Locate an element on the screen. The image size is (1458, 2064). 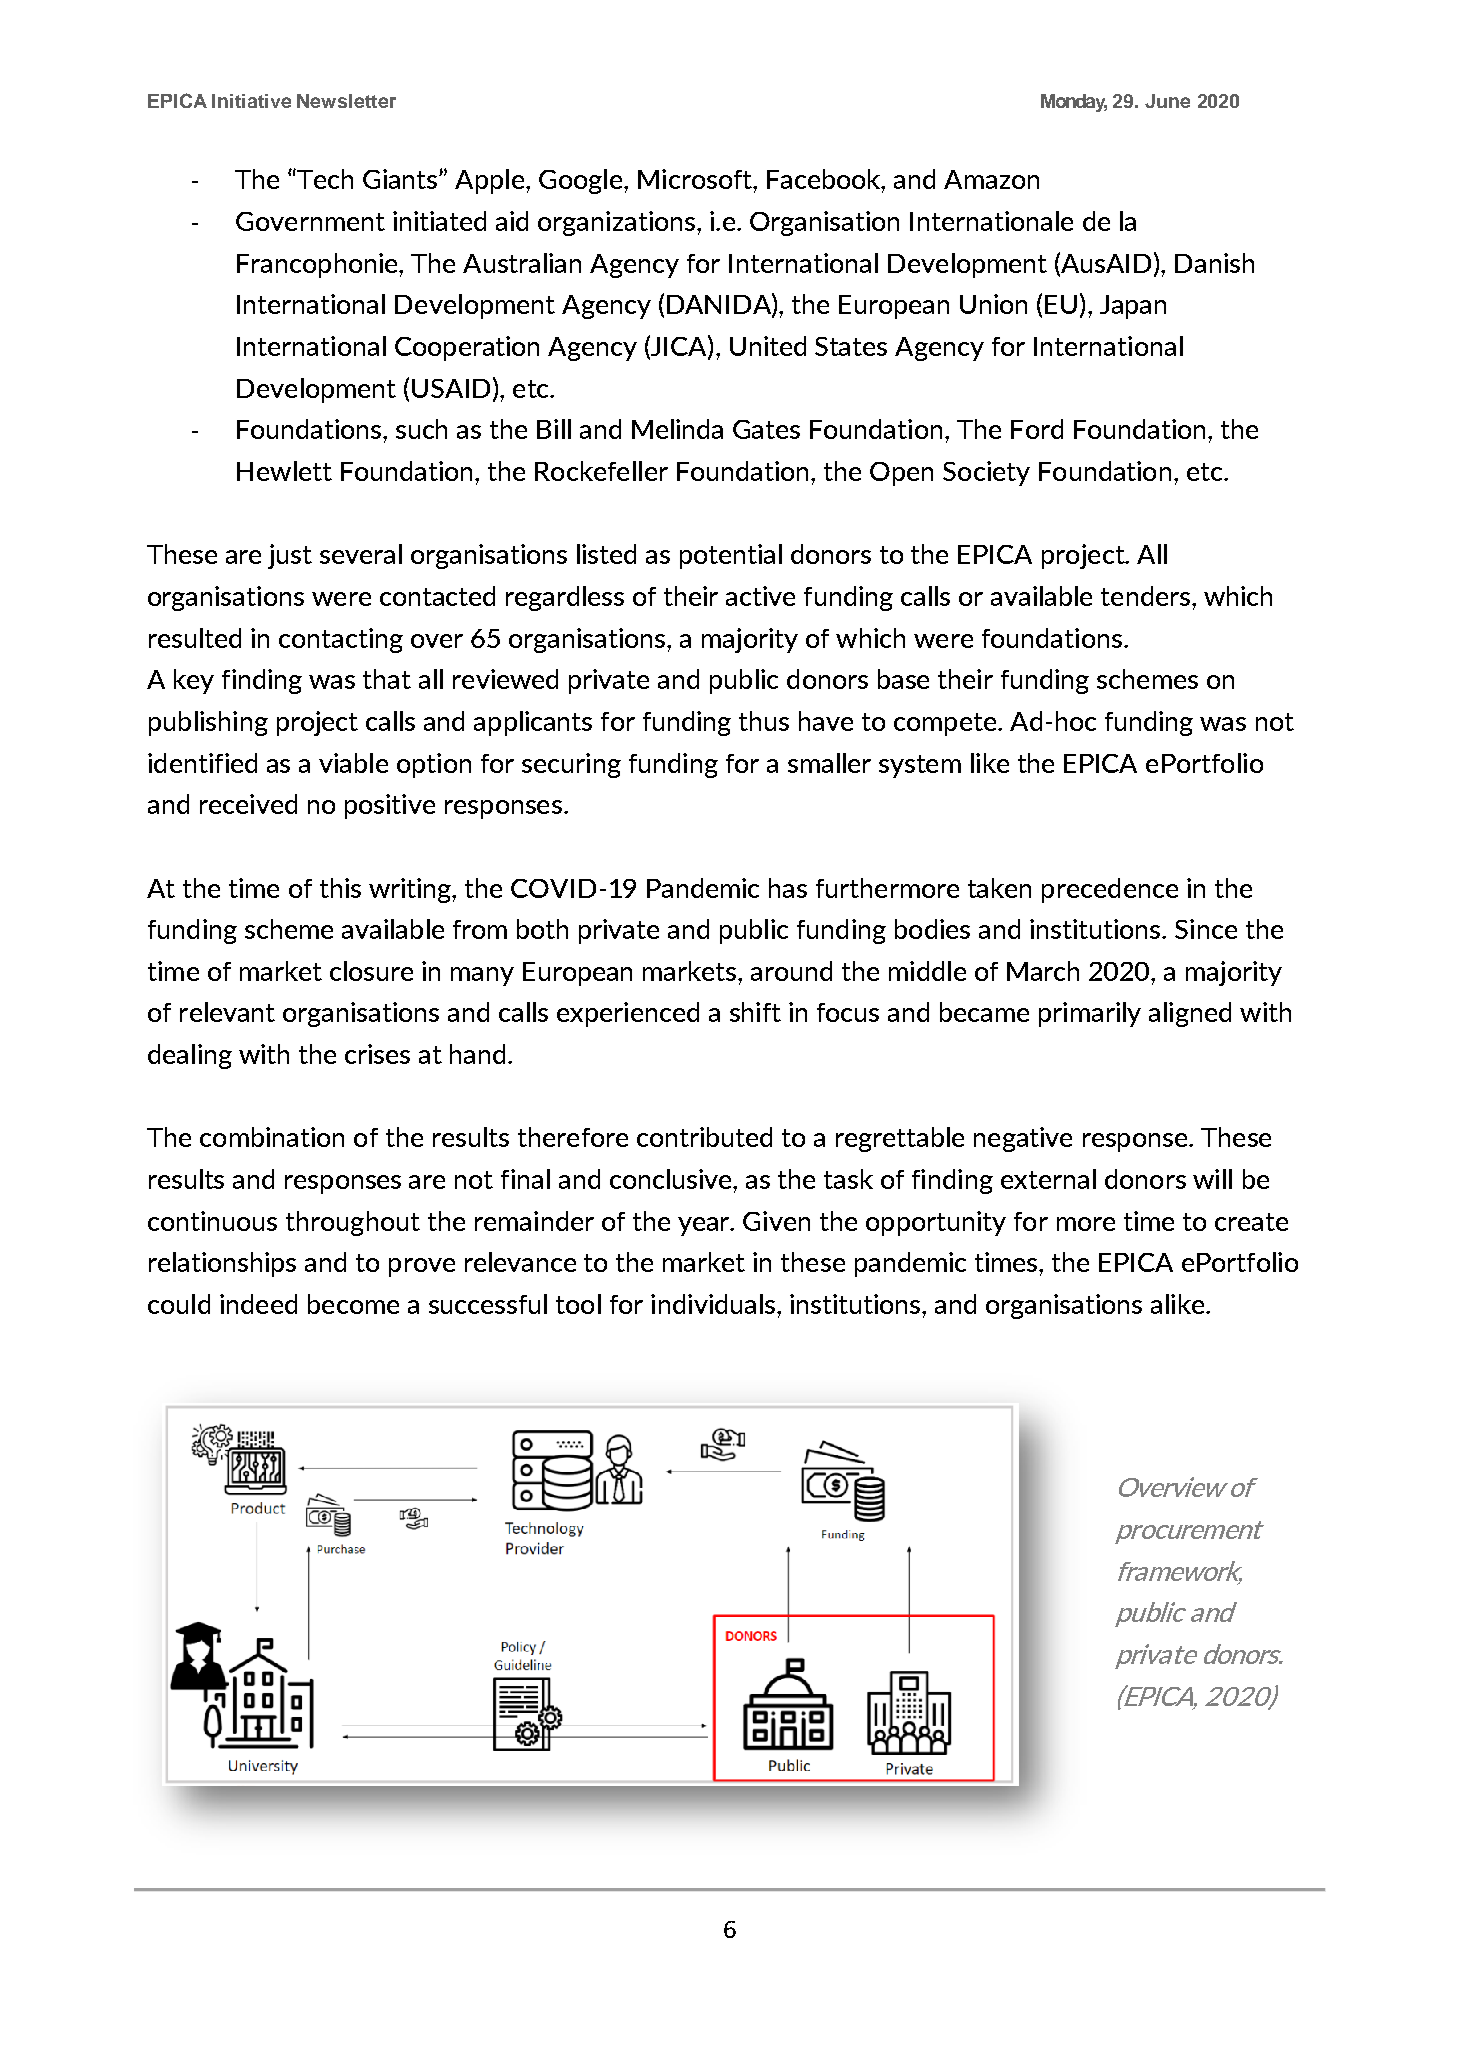
individuals is located at coordinates (714, 1304).
